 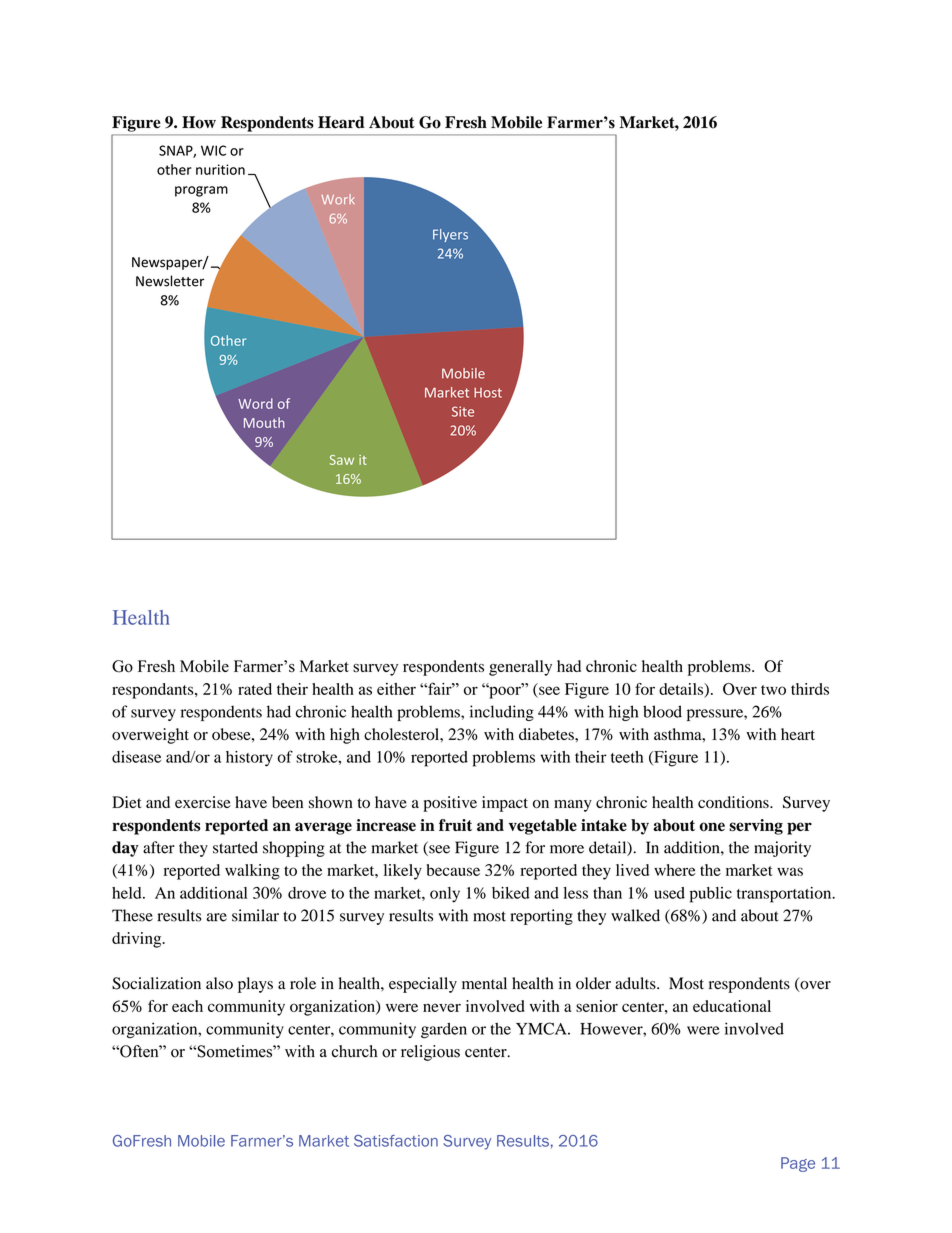 I want to click on rated, so click(x=255, y=689).
